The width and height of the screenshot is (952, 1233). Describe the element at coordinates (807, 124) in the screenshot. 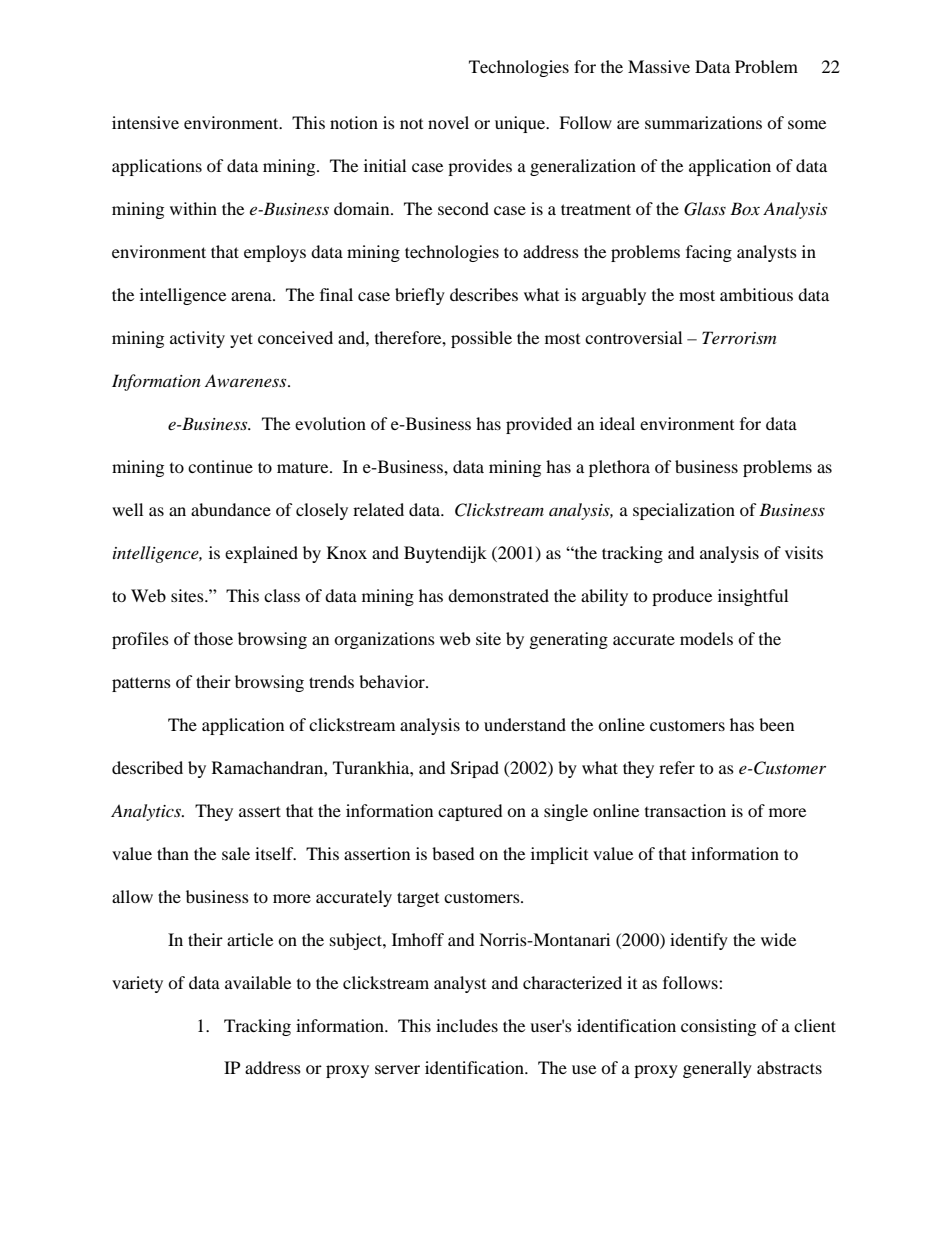

I see `some` at that location.
